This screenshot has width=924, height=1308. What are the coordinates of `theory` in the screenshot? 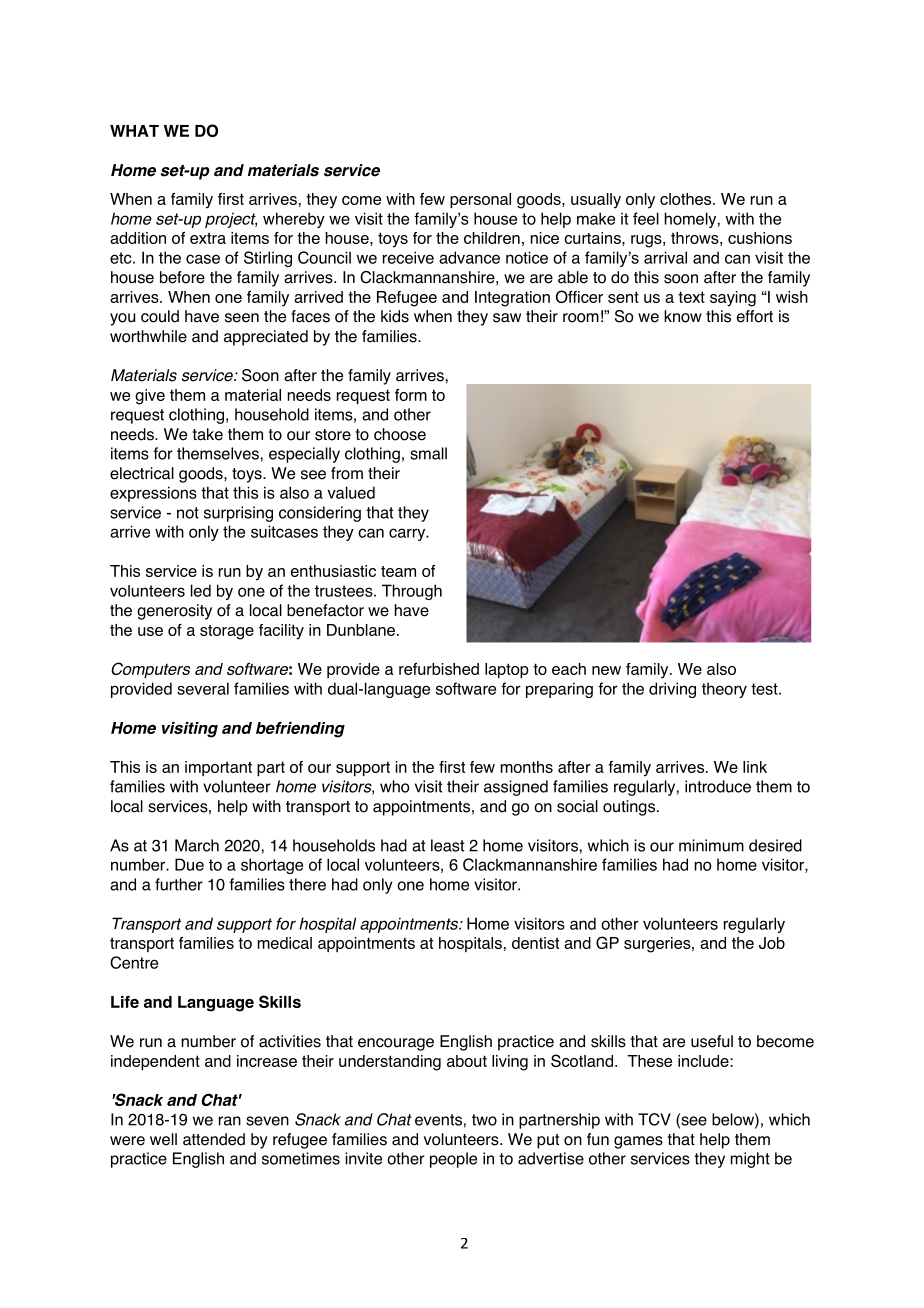 It's located at (724, 690).
